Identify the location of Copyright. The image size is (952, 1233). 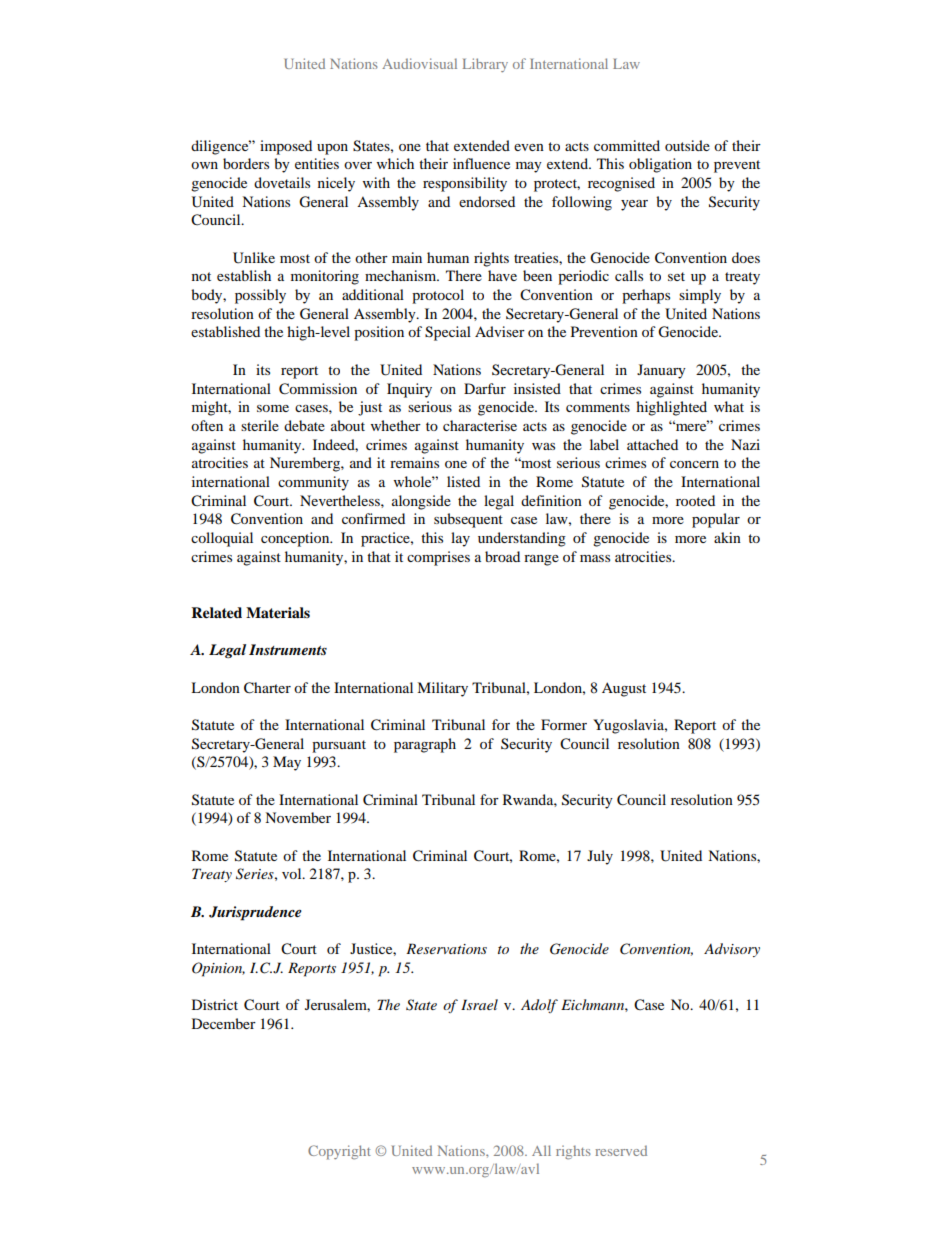
(339, 1152).
